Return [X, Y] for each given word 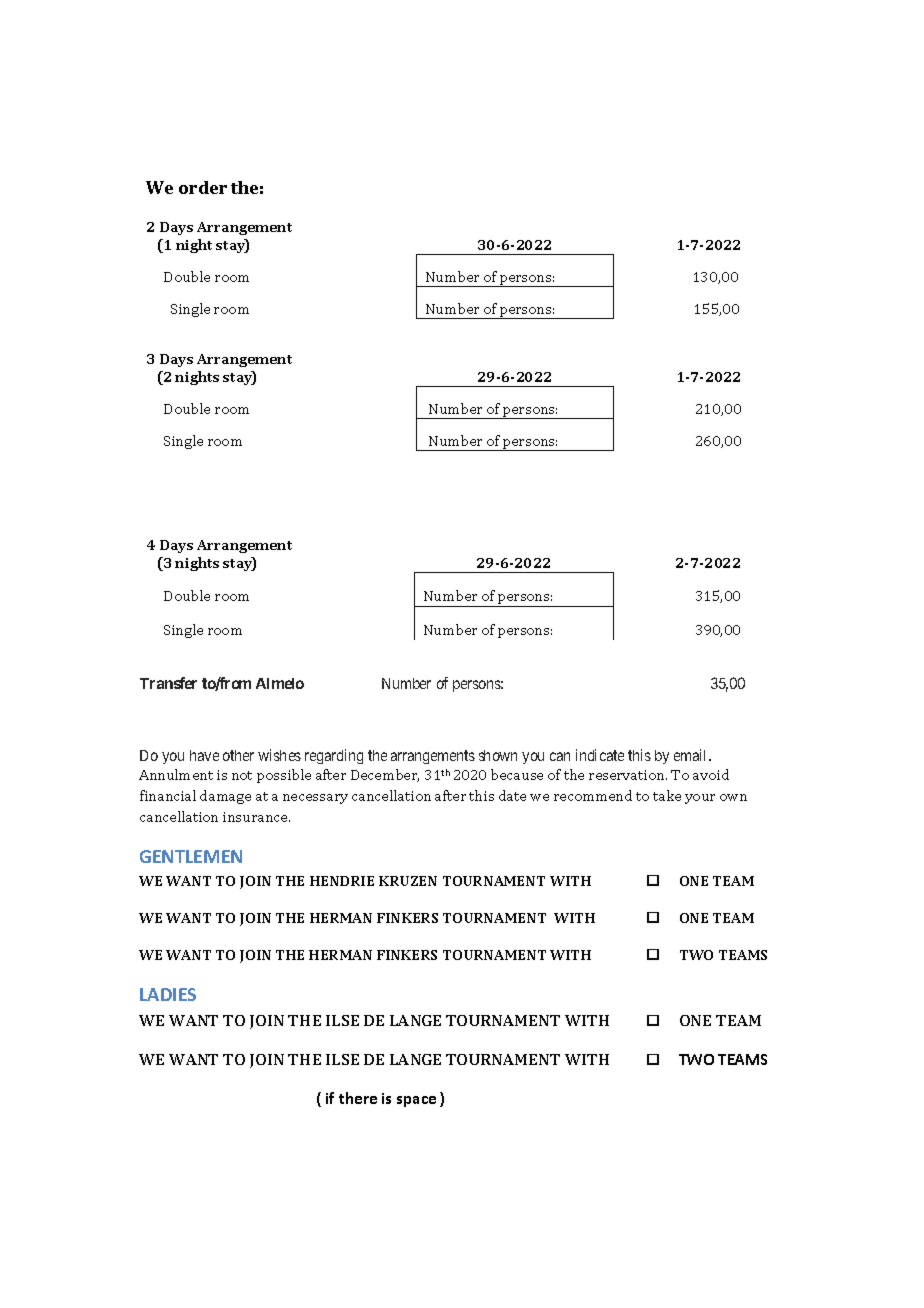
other [238, 755]
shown [498, 755]
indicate [600, 755]
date [512, 795]
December [385, 775]
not [242, 775]
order [203, 187]
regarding [334, 756]
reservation [628, 775]
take [667, 795]
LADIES [168, 994]
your [700, 799]
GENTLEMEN [191, 856]
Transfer [168, 683]
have [204, 755]
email [692, 755]
